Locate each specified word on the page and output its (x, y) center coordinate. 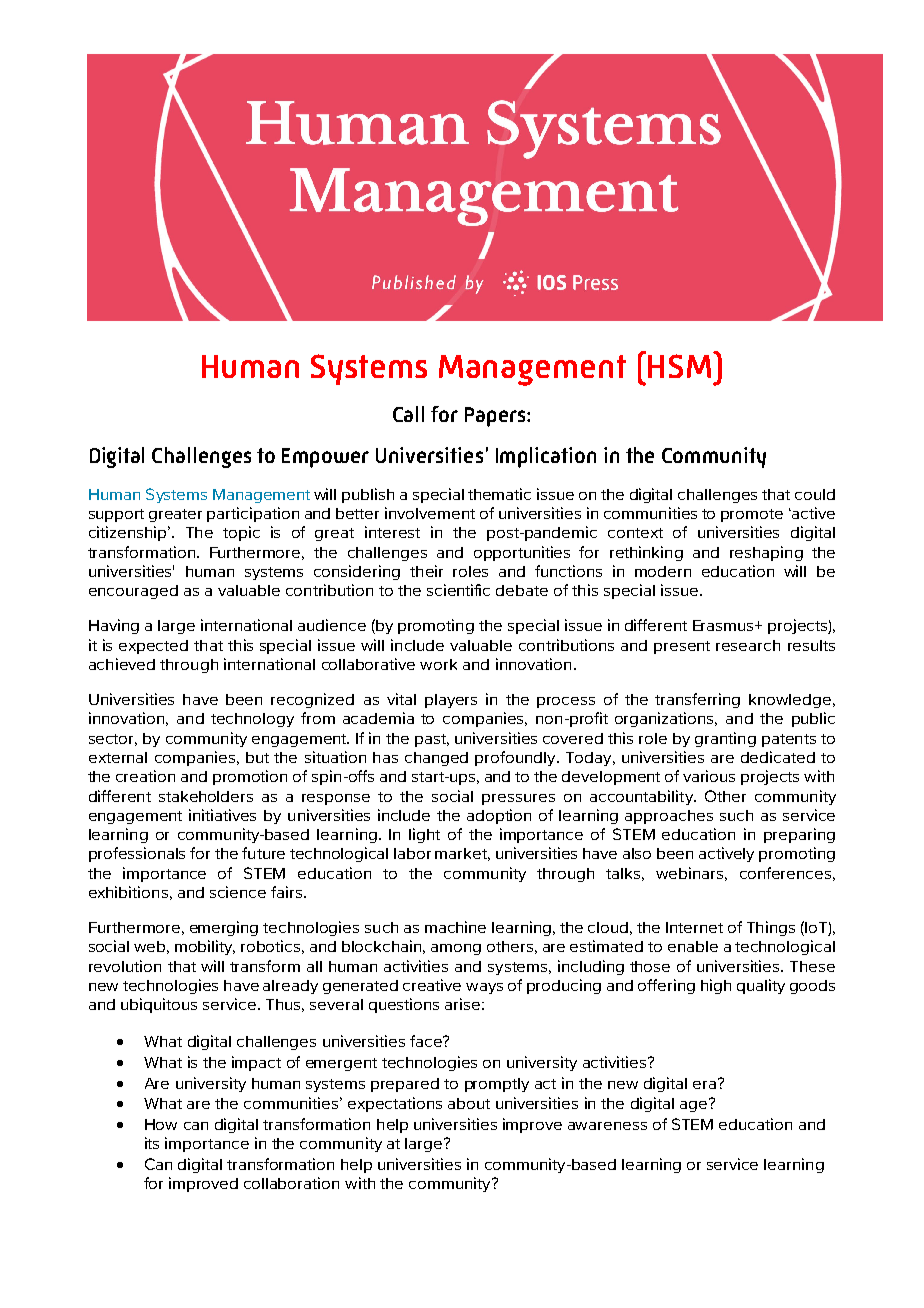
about (469, 1103)
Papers (496, 417)
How (161, 1124)
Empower (325, 458)
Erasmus (725, 625)
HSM (681, 365)
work (438, 664)
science (238, 892)
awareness (607, 1126)
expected (153, 647)
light (424, 835)
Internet (694, 927)
